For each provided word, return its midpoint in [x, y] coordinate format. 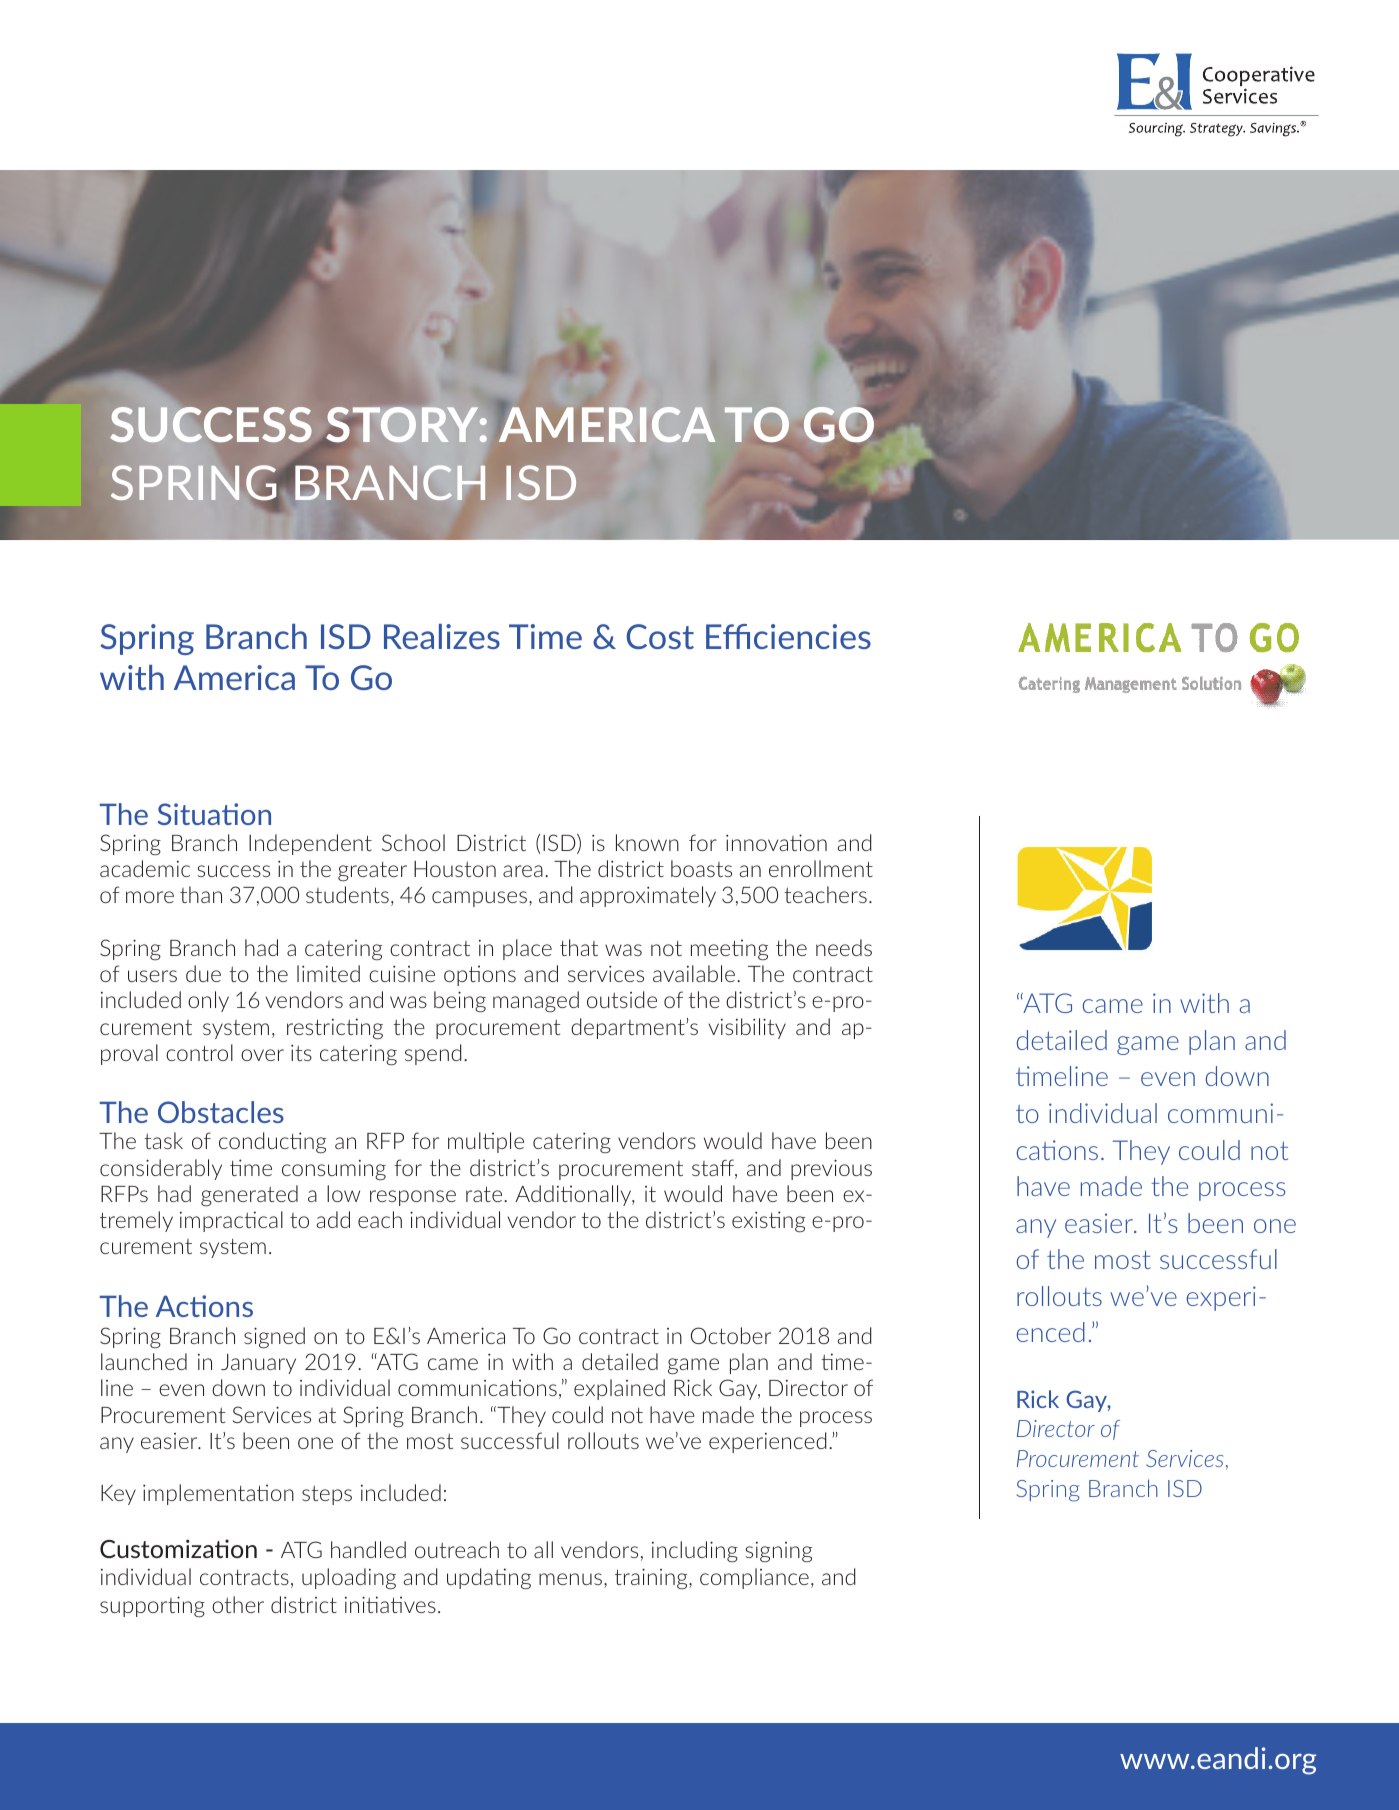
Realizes [442, 636]
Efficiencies [788, 636]
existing [768, 1221]
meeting [729, 949]
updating [489, 1578]
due [203, 973]
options [480, 975]
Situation [214, 814]
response [413, 1198]
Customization [178, 1548]
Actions [204, 1306]
